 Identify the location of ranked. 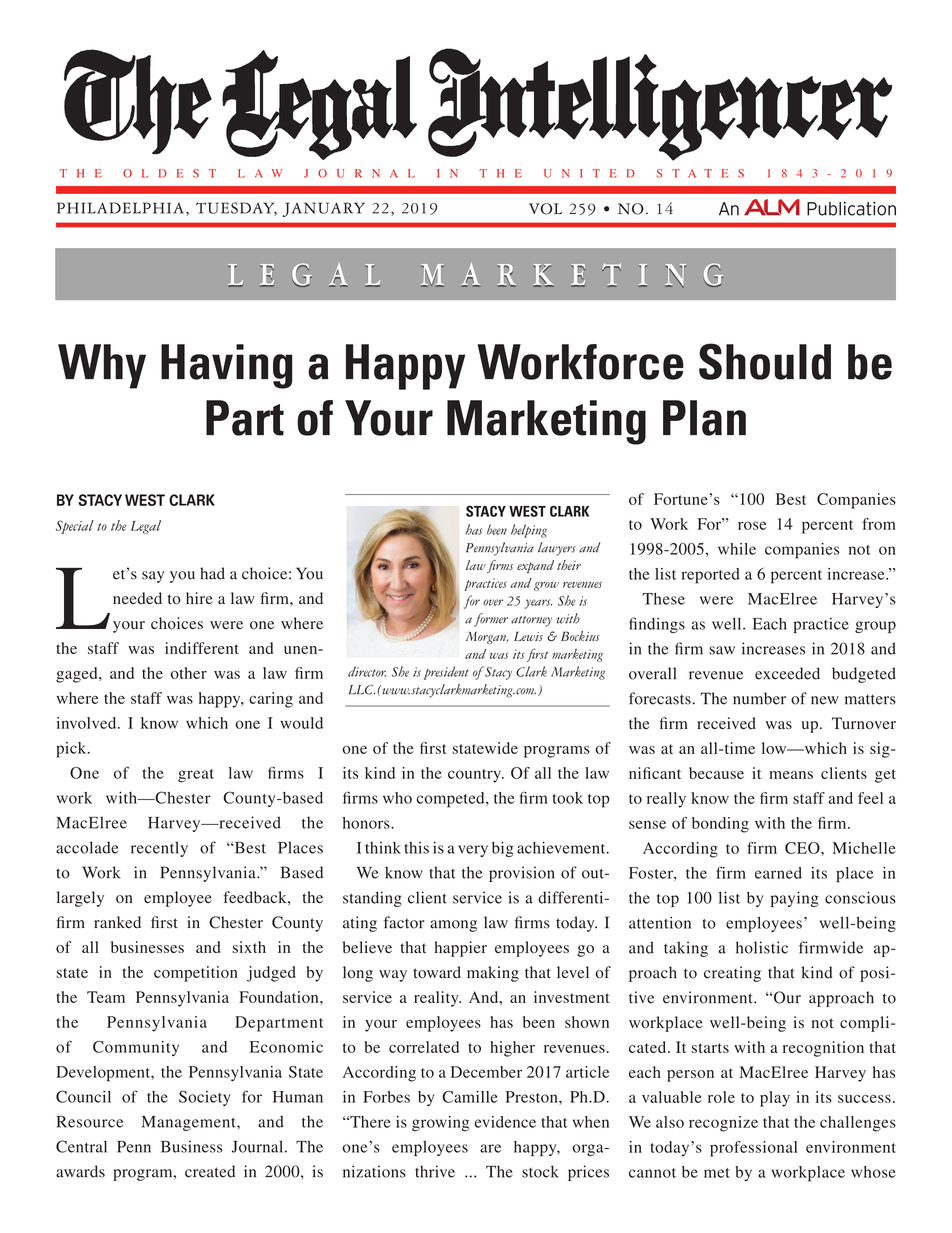
(117, 922).
